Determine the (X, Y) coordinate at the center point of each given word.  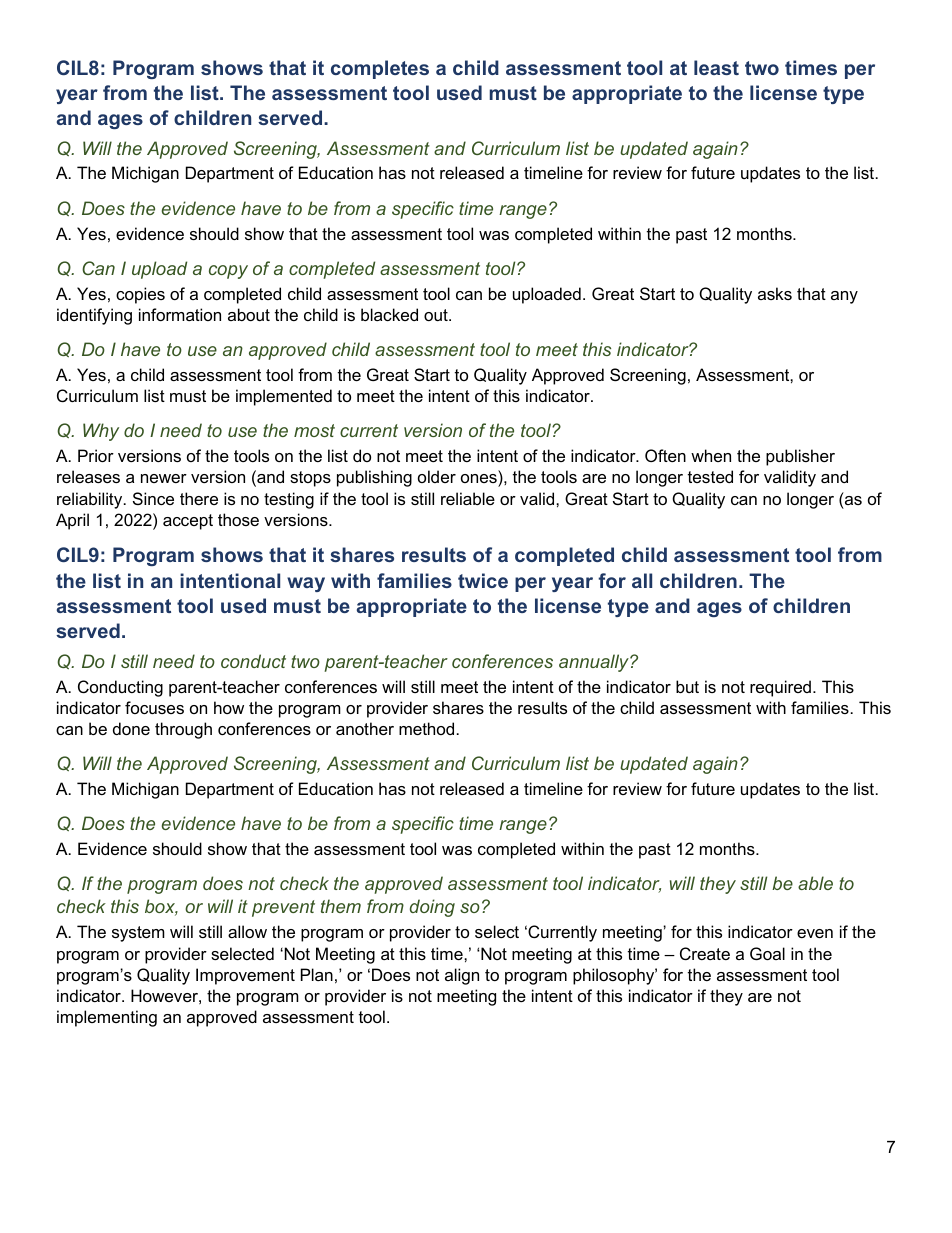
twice (483, 580)
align (462, 976)
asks (775, 293)
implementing (107, 1018)
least (716, 67)
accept (188, 522)
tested (710, 476)
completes (380, 69)
